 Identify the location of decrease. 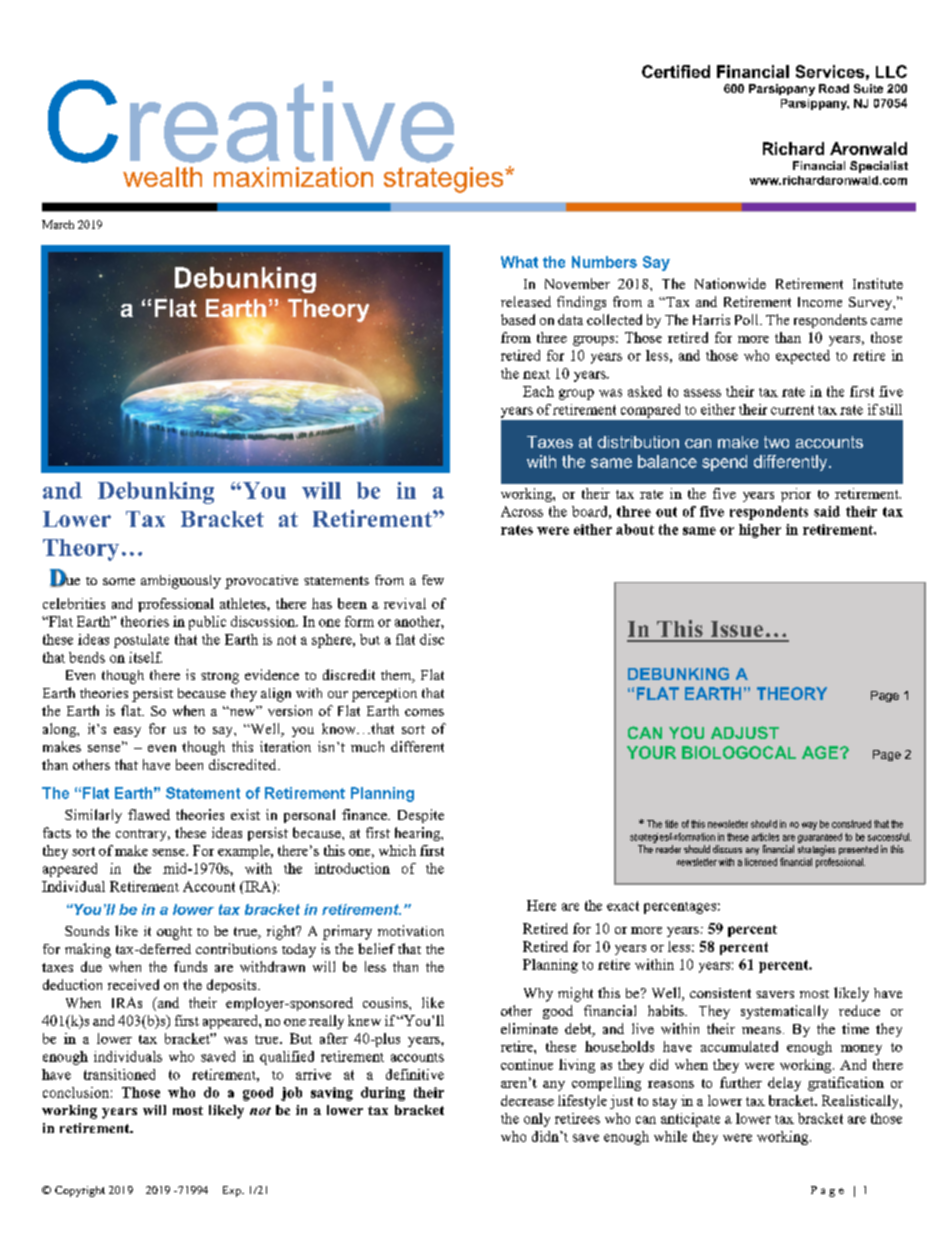
(527, 1100).
